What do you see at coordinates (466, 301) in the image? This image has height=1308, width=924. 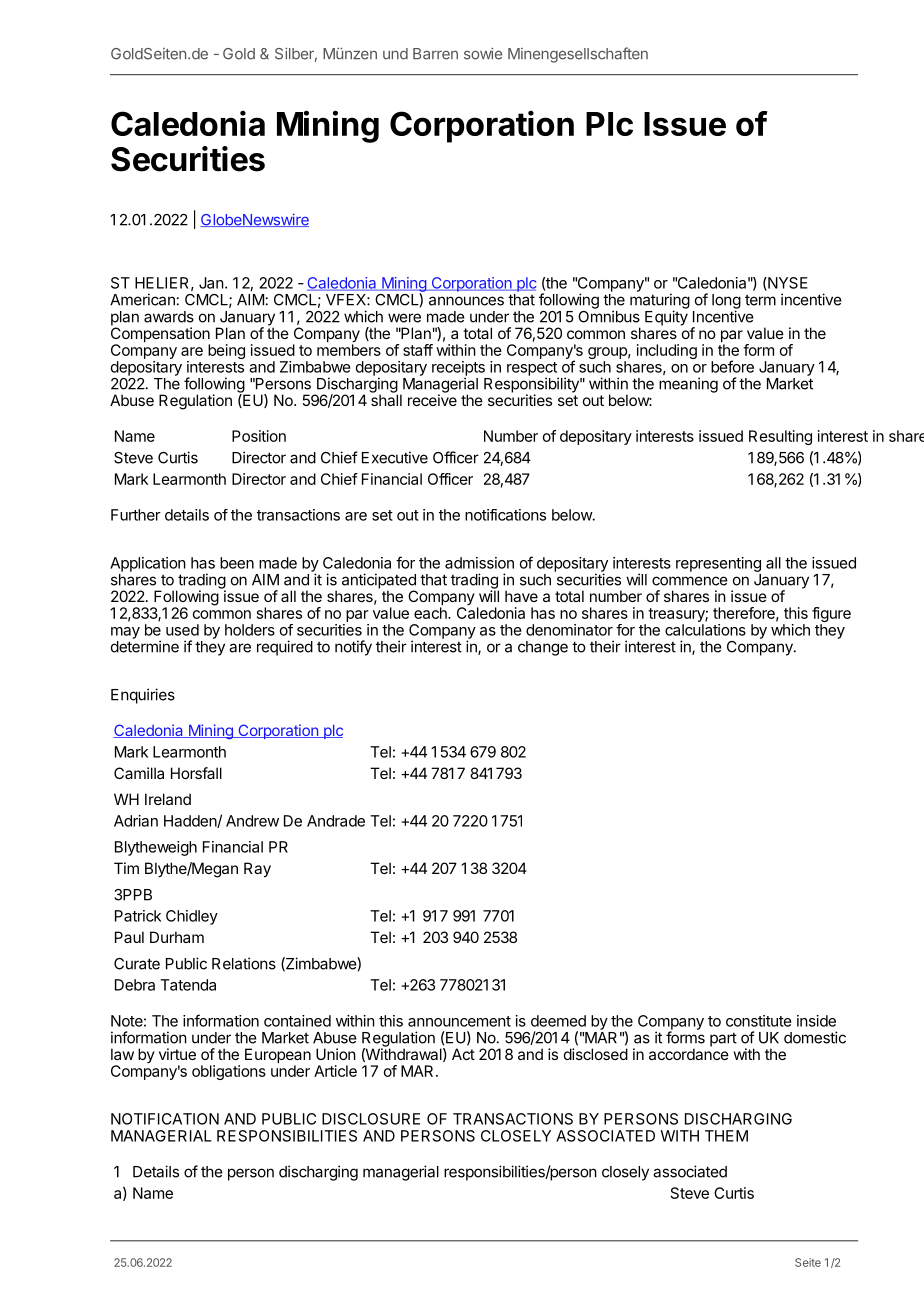 I see `announces` at bounding box center [466, 301].
